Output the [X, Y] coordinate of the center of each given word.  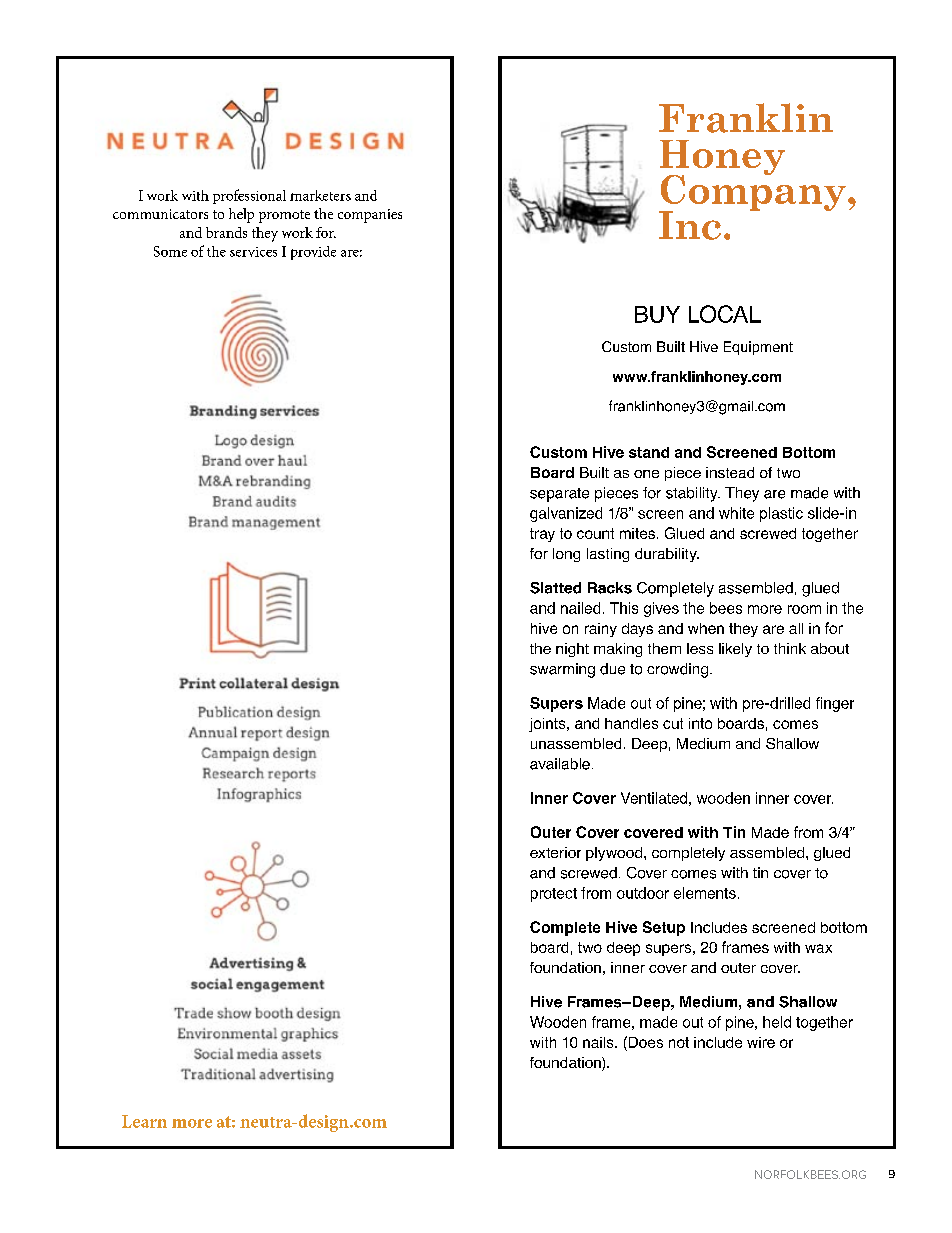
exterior [555, 852]
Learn [144, 1121]
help [241, 215]
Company [752, 193]
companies [370, 216]
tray [542, 535]
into [700, 723]
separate [559, 495]
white [736, 513]
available [560, 764]
